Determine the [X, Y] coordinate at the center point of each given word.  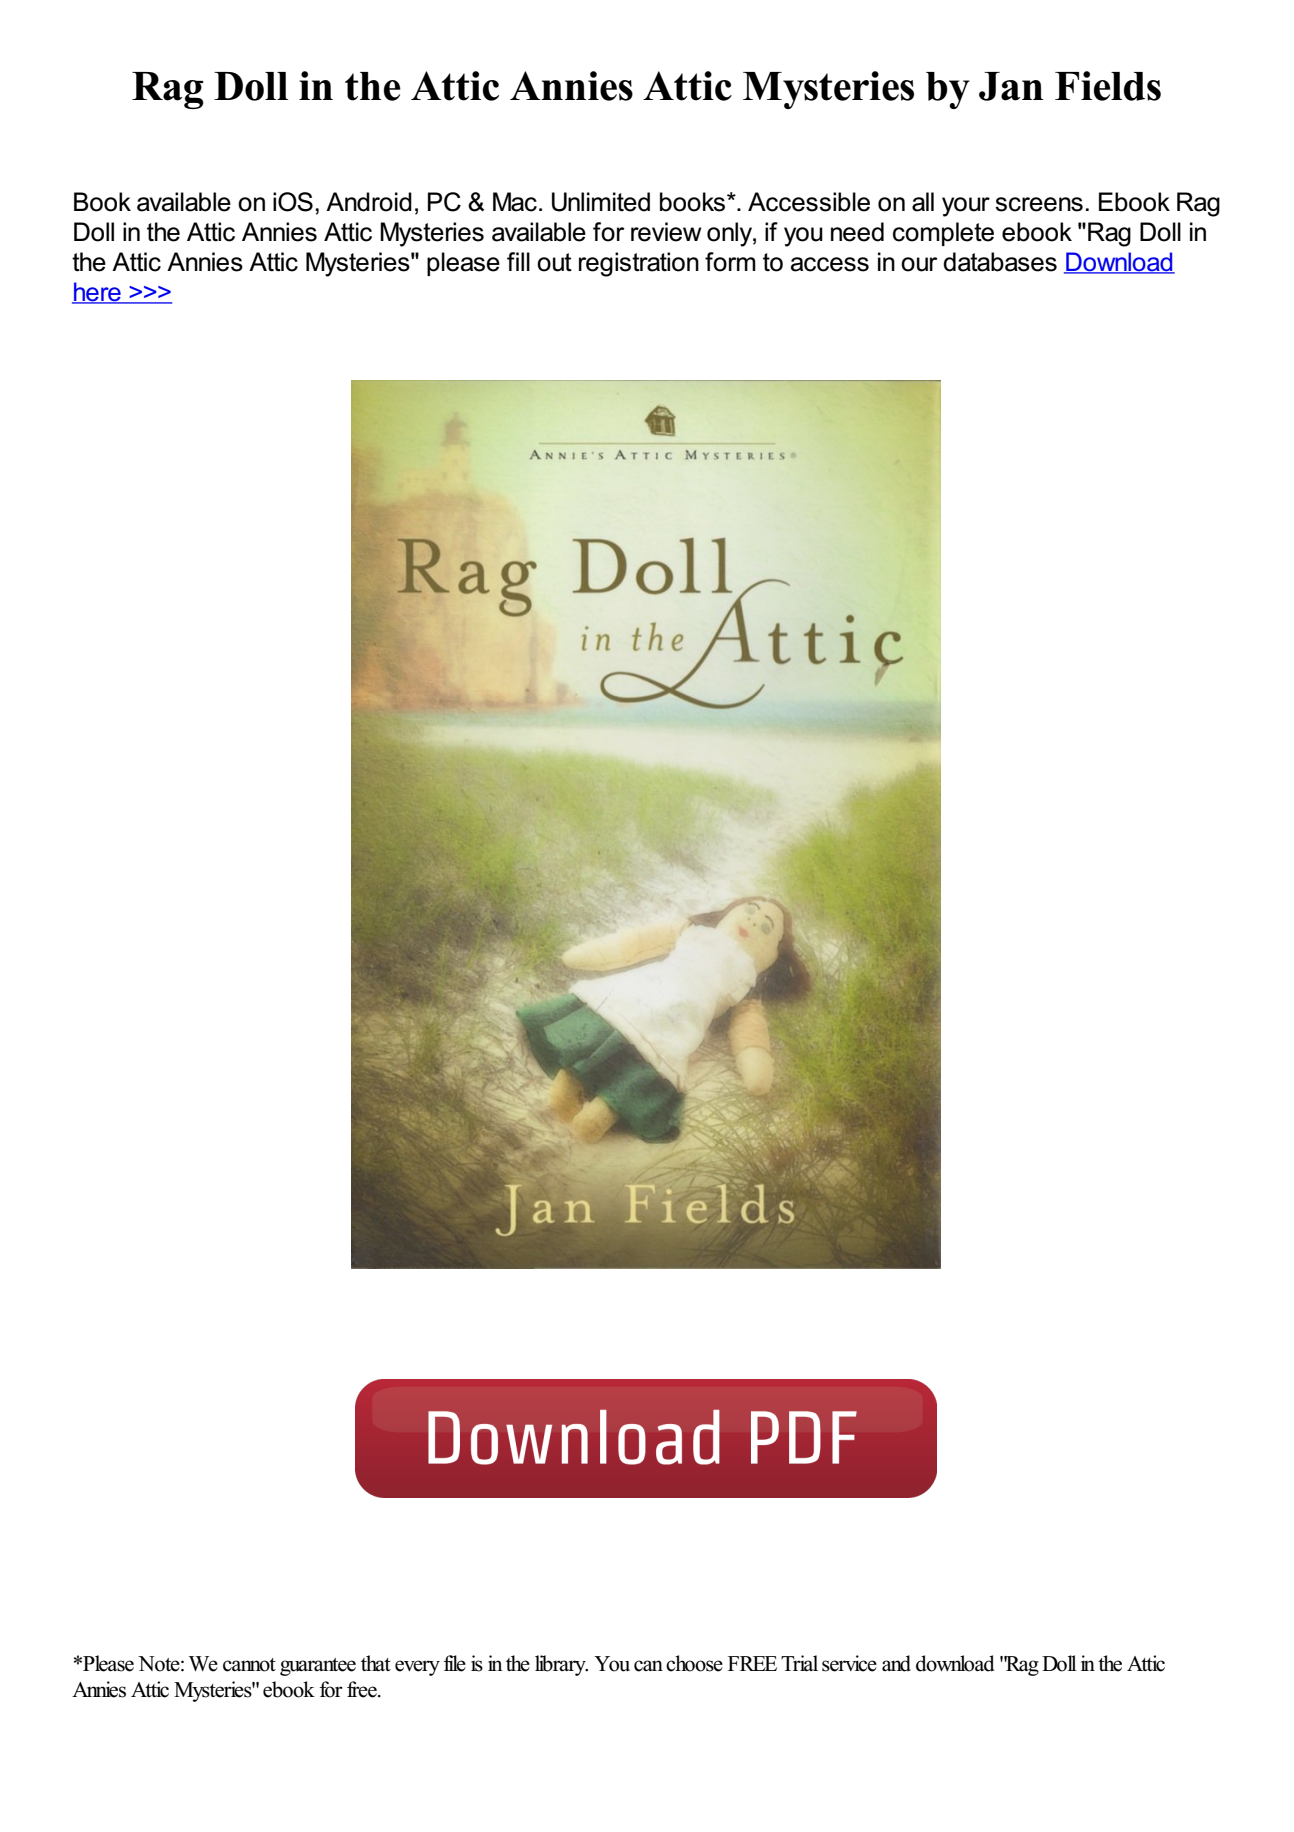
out [554, 262]
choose [694, 1663]
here [97, 293]
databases [1000, 262]
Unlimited [601, 202]
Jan [1011, 86]
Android [369, 202]
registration [639, 264]
